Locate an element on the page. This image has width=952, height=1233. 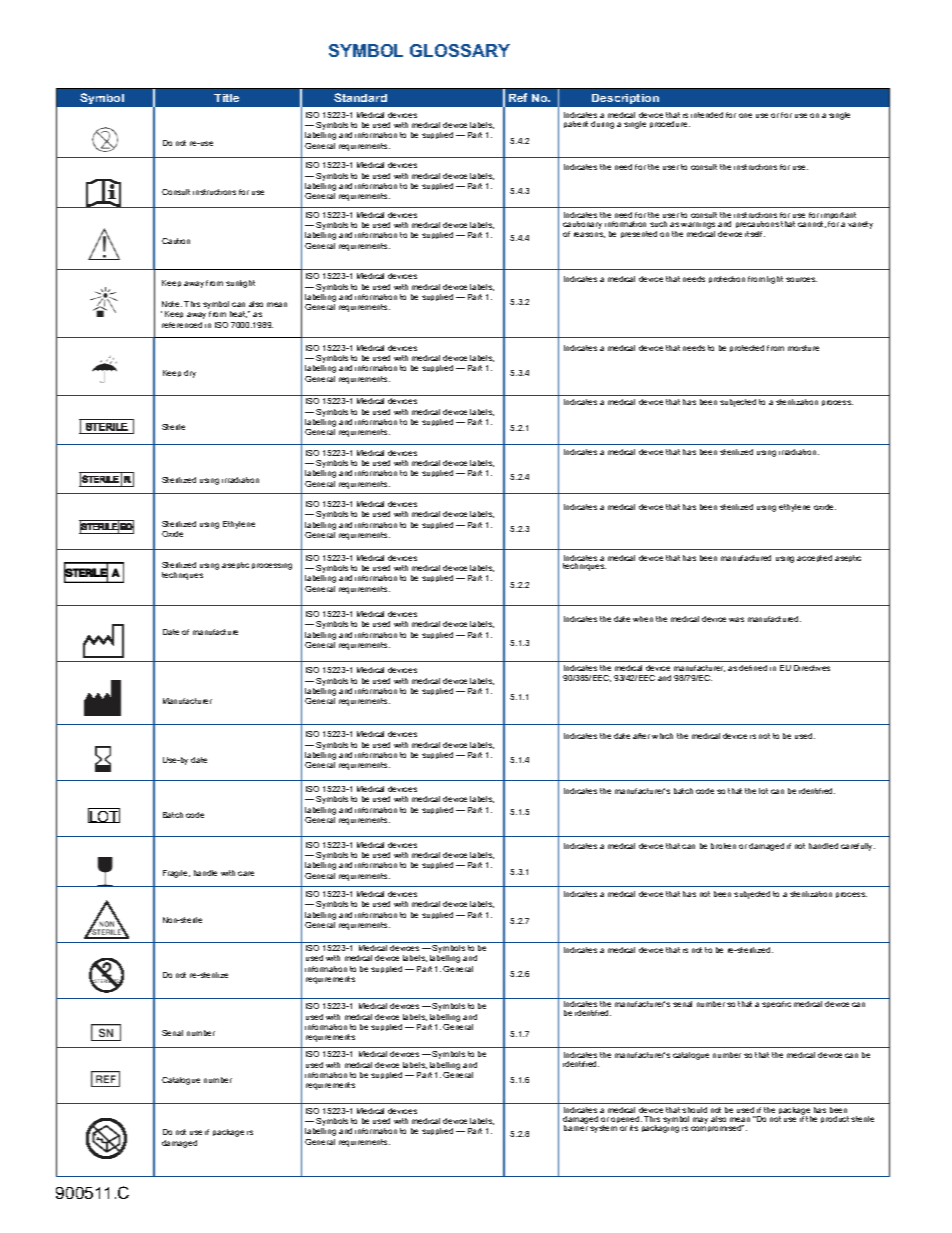
when is located at coordinates (643, 619).
